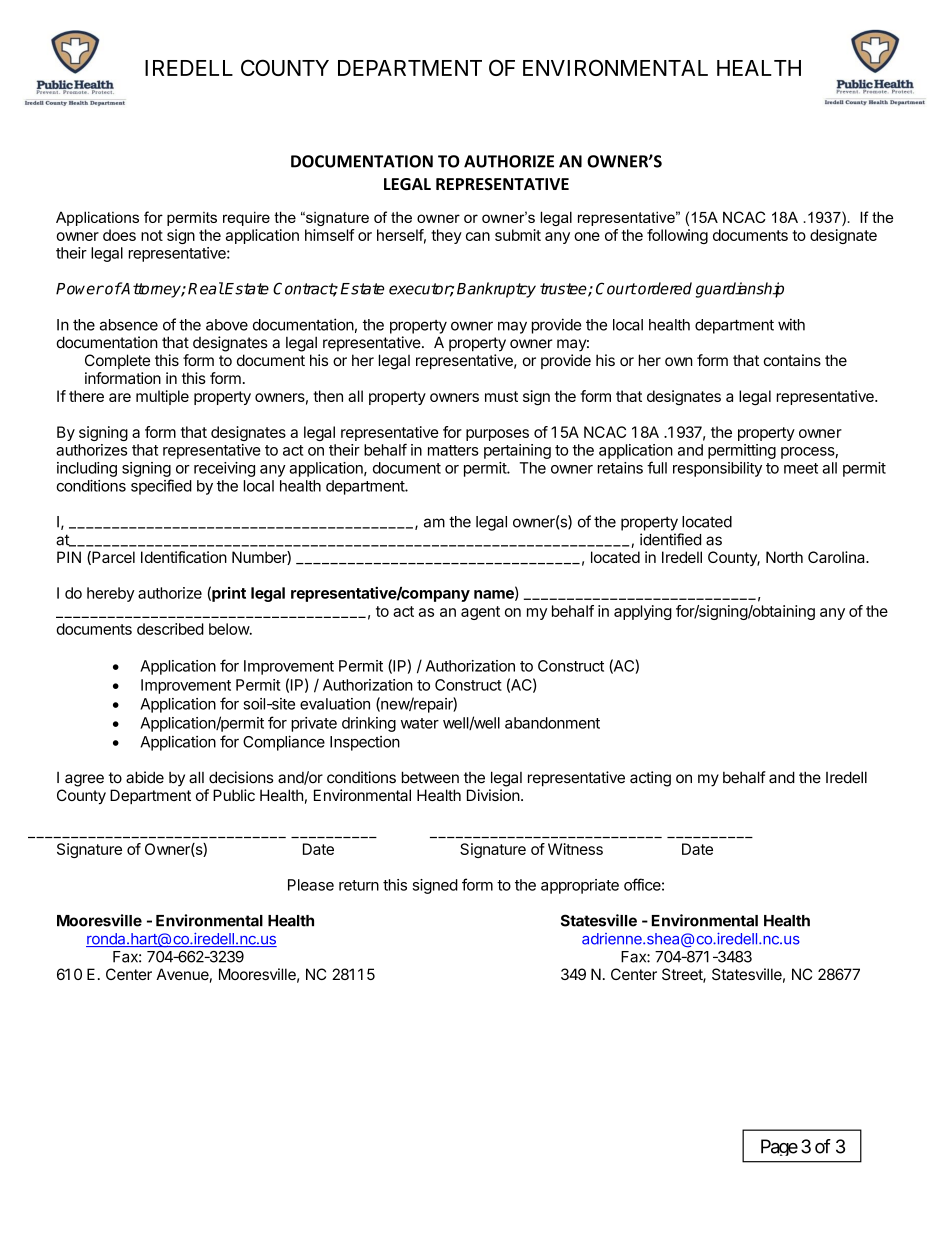  I want to click on not, so click(152, 235).
